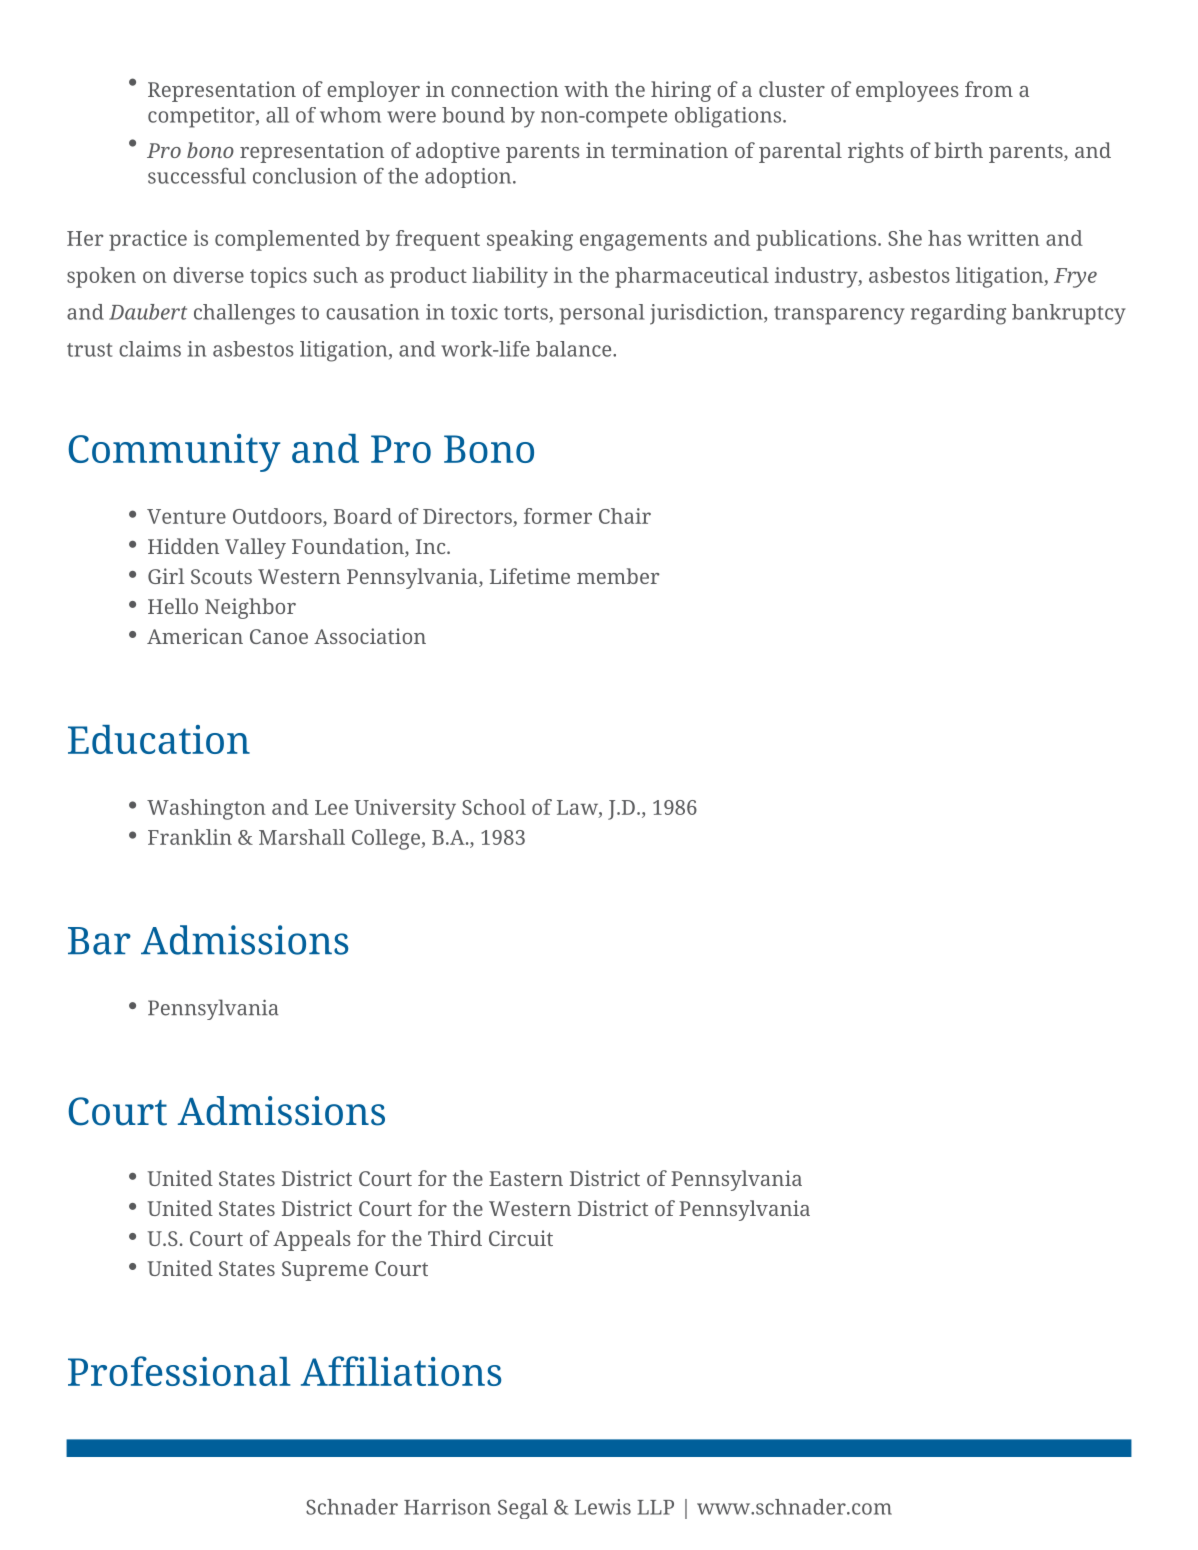 This screenshot has width=1198, height=1550. I want to click on Chair, so click(625, 516).
